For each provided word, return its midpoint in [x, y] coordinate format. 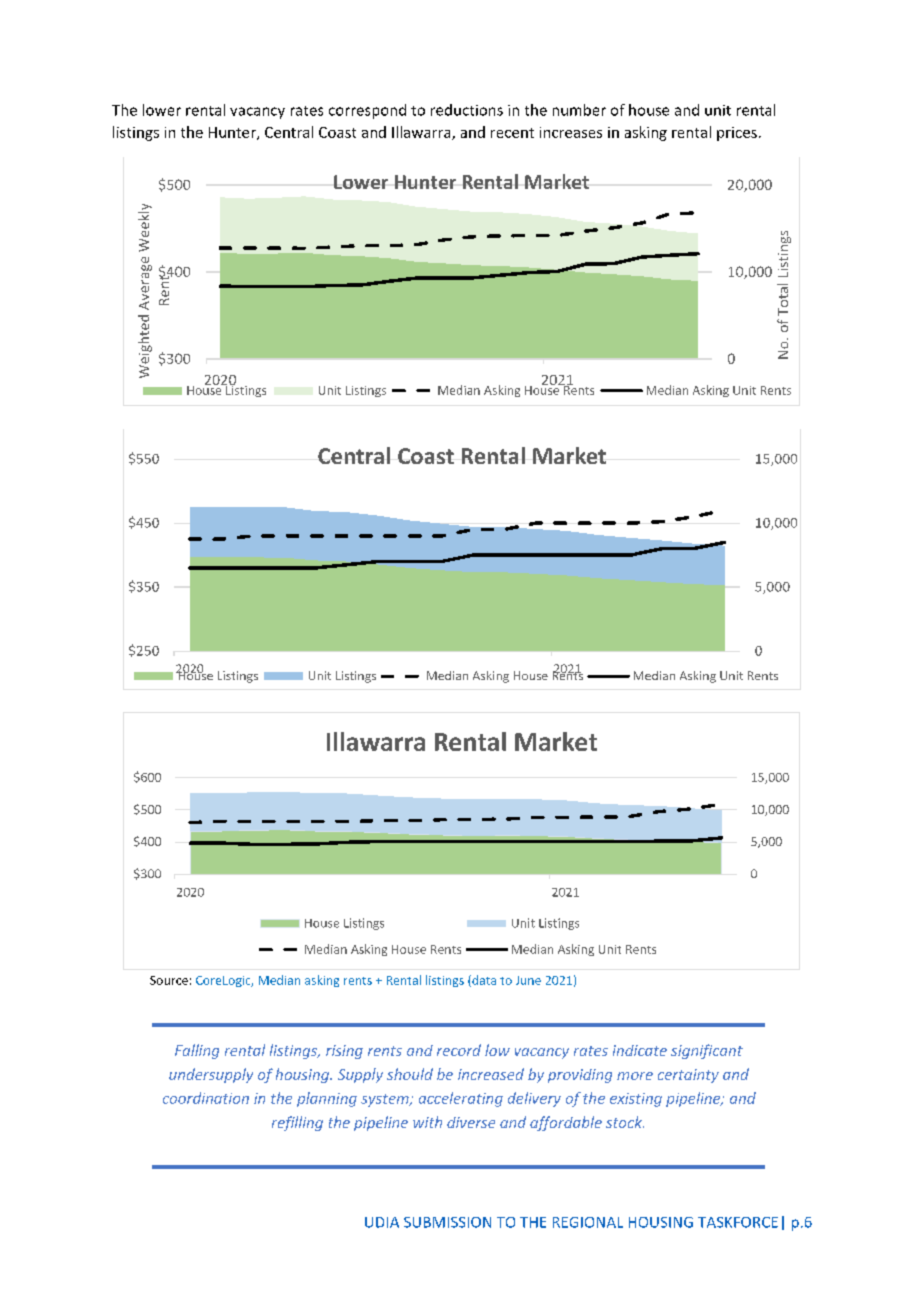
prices [737, 134]
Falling [197, 1051]
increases [571, 132]
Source [169, 980]
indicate [640, 1050]
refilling [297, 1123]
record [459, 1050]
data [483, 981]
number [579, 110]
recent [512, 133]
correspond [367, 111]
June [528, 980]
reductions [467, 110]
